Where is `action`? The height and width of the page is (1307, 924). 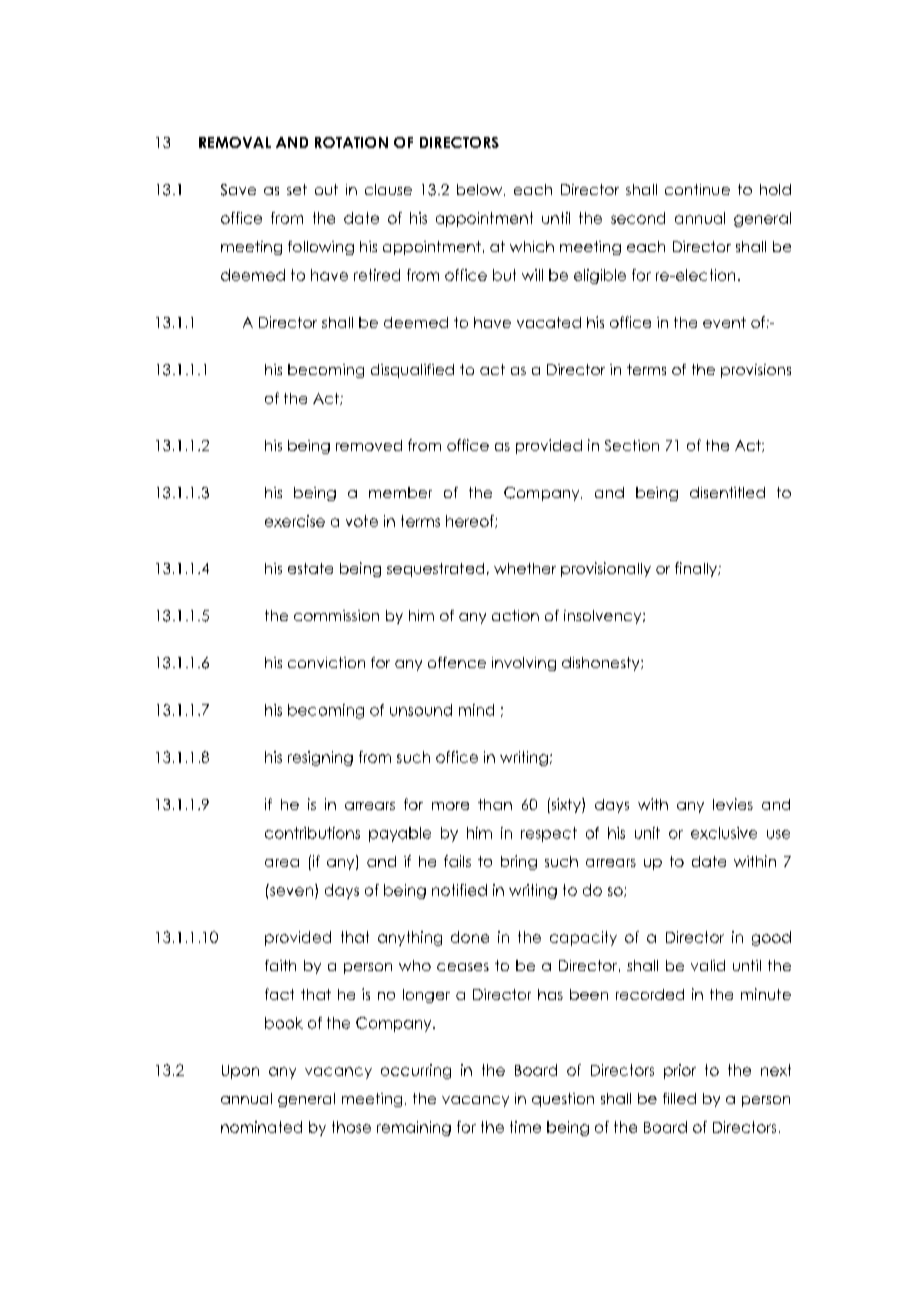 action is located at coordinates (515, 615).
